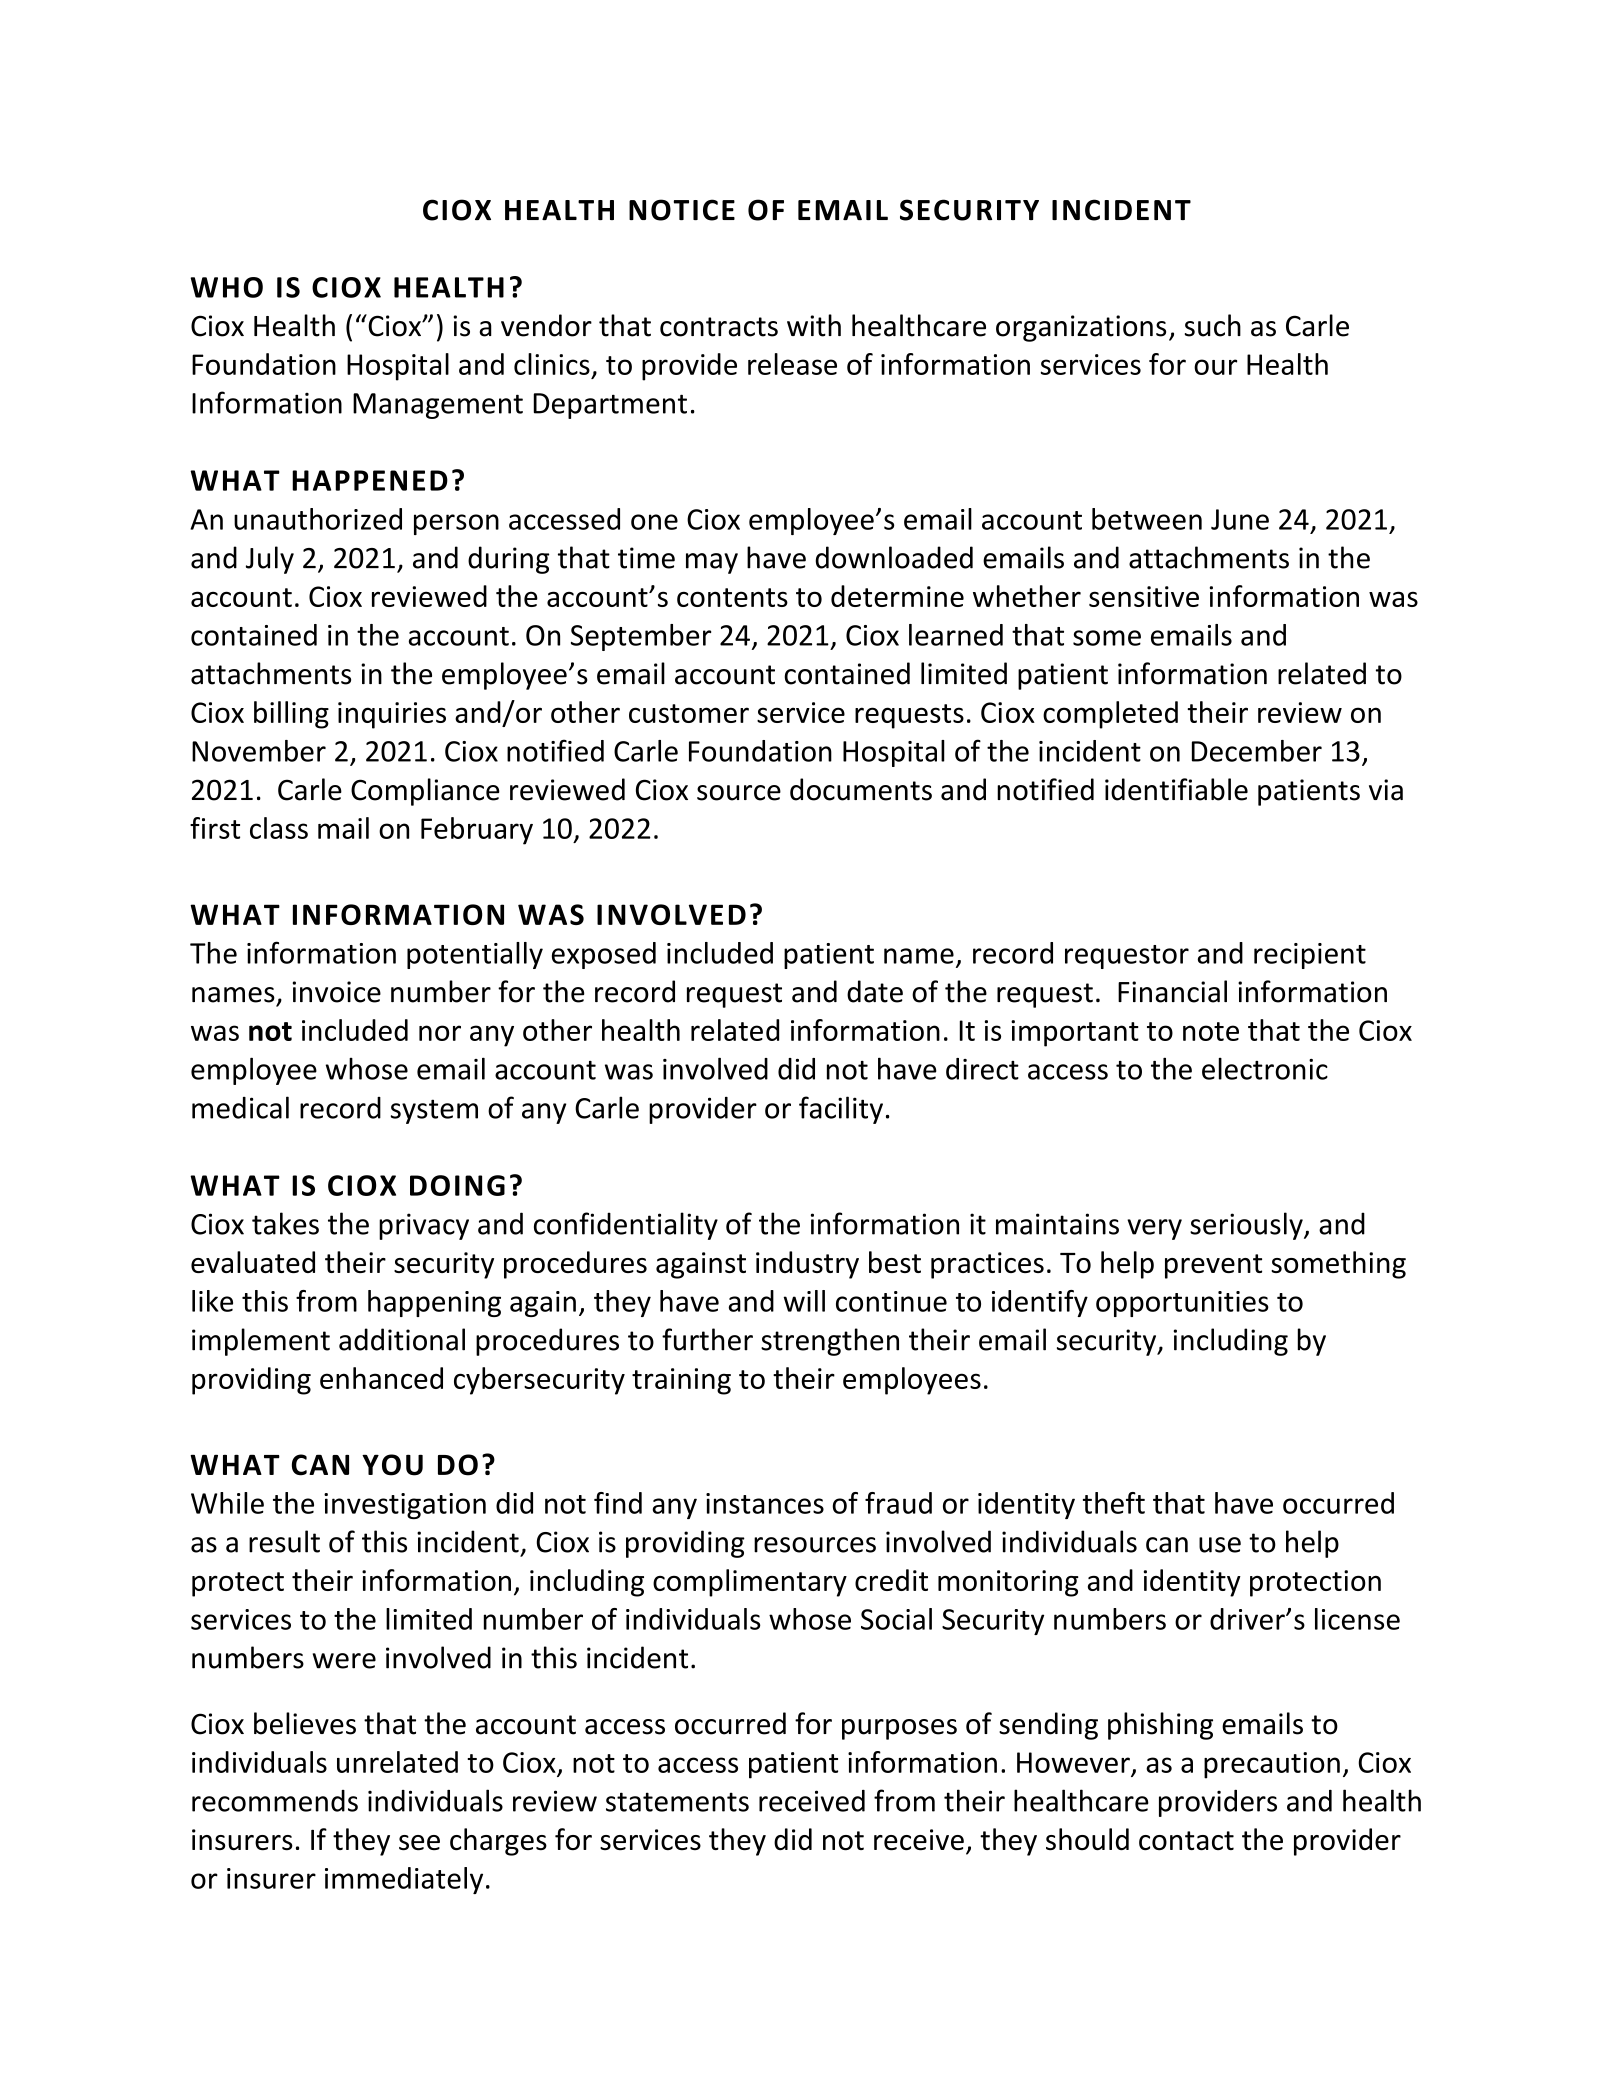  Describe the element at coordinates (1213, 325) in the screenshot. I see `such` at that location.
